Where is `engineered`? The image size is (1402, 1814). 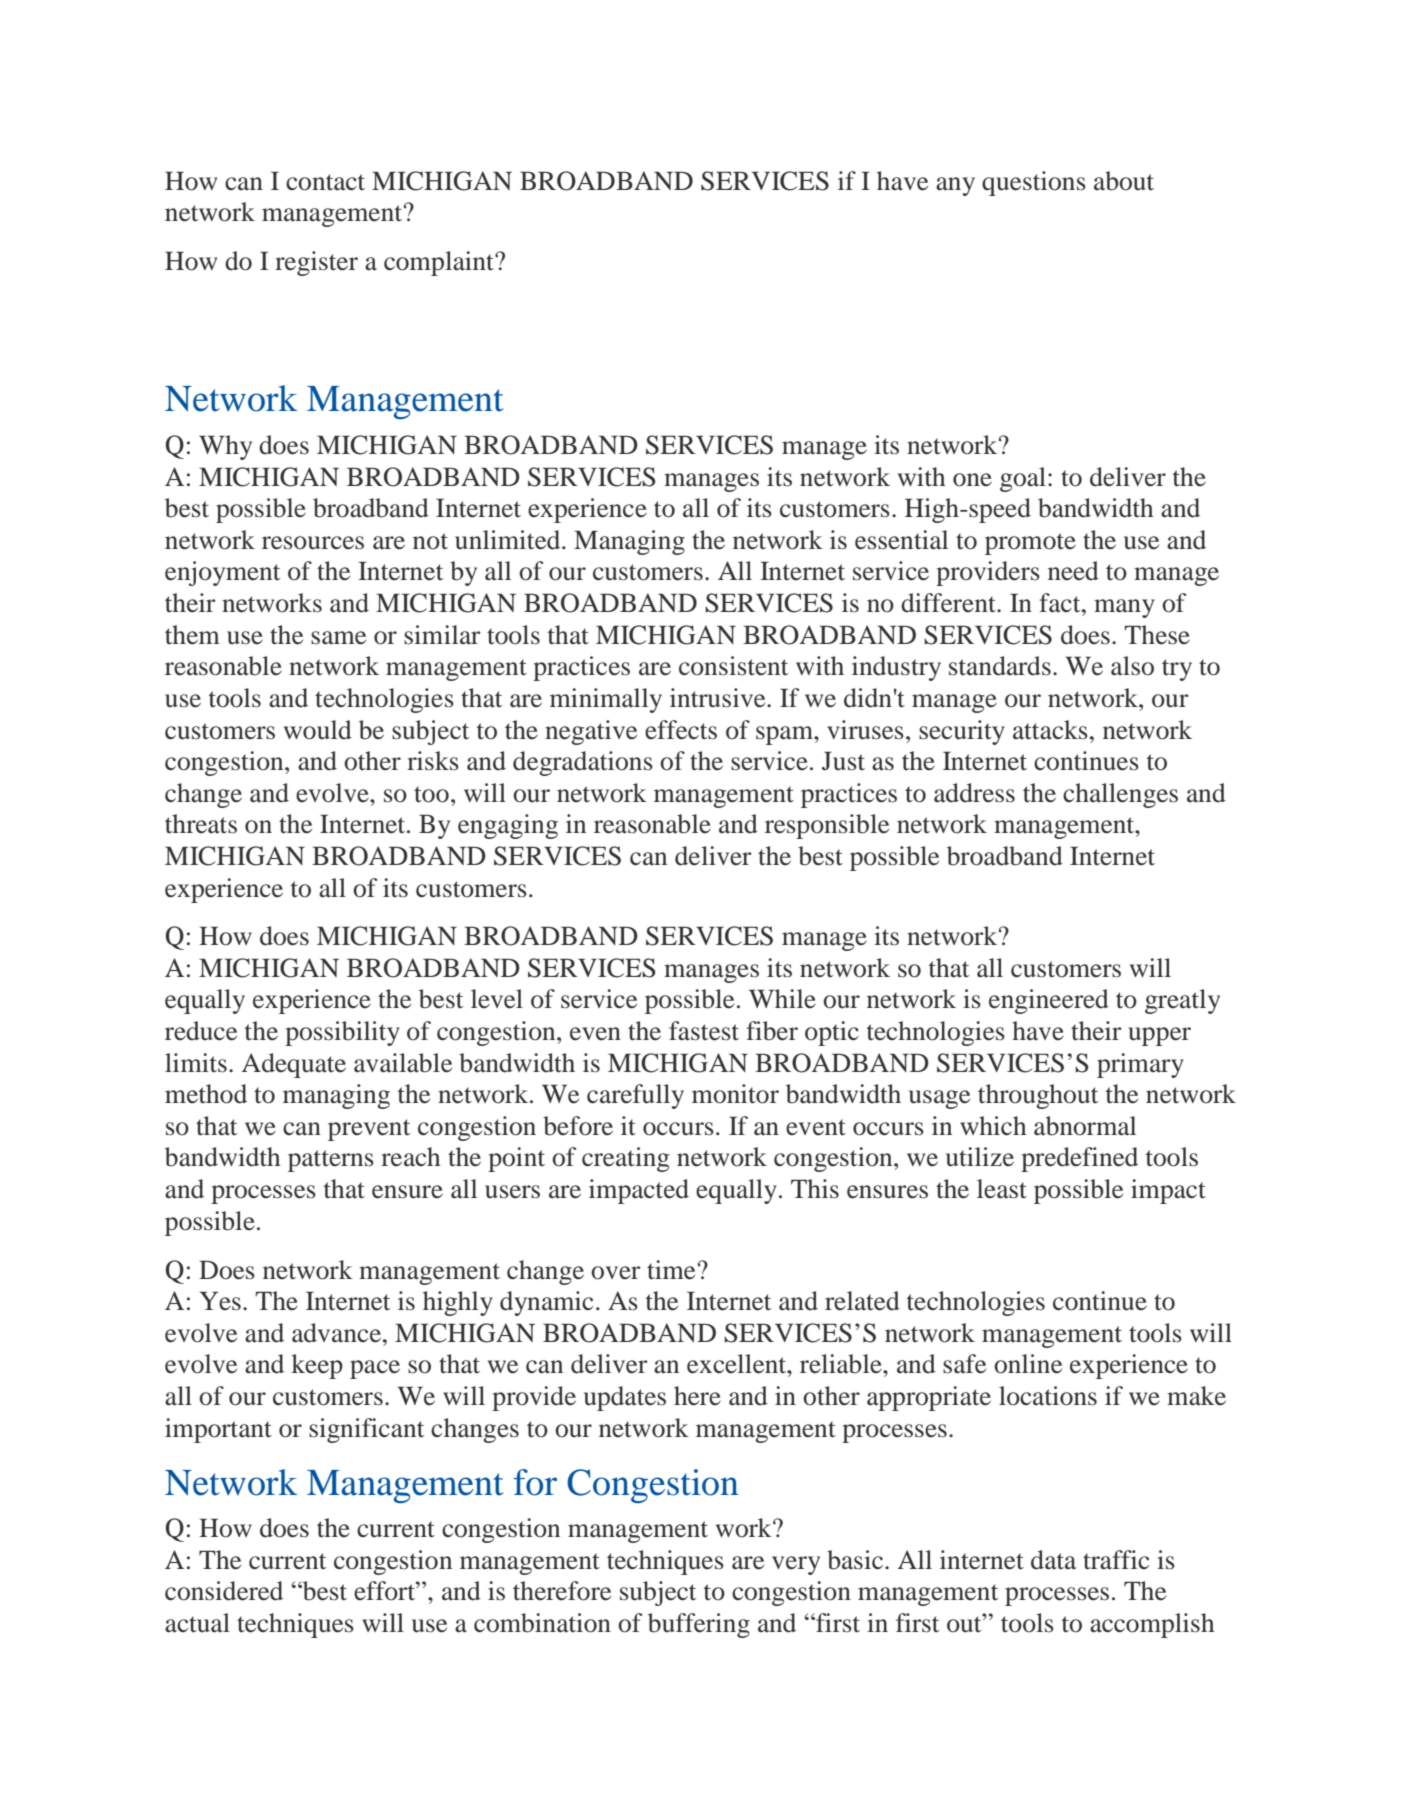
engineered is located at coordinates (1049, 1001).
